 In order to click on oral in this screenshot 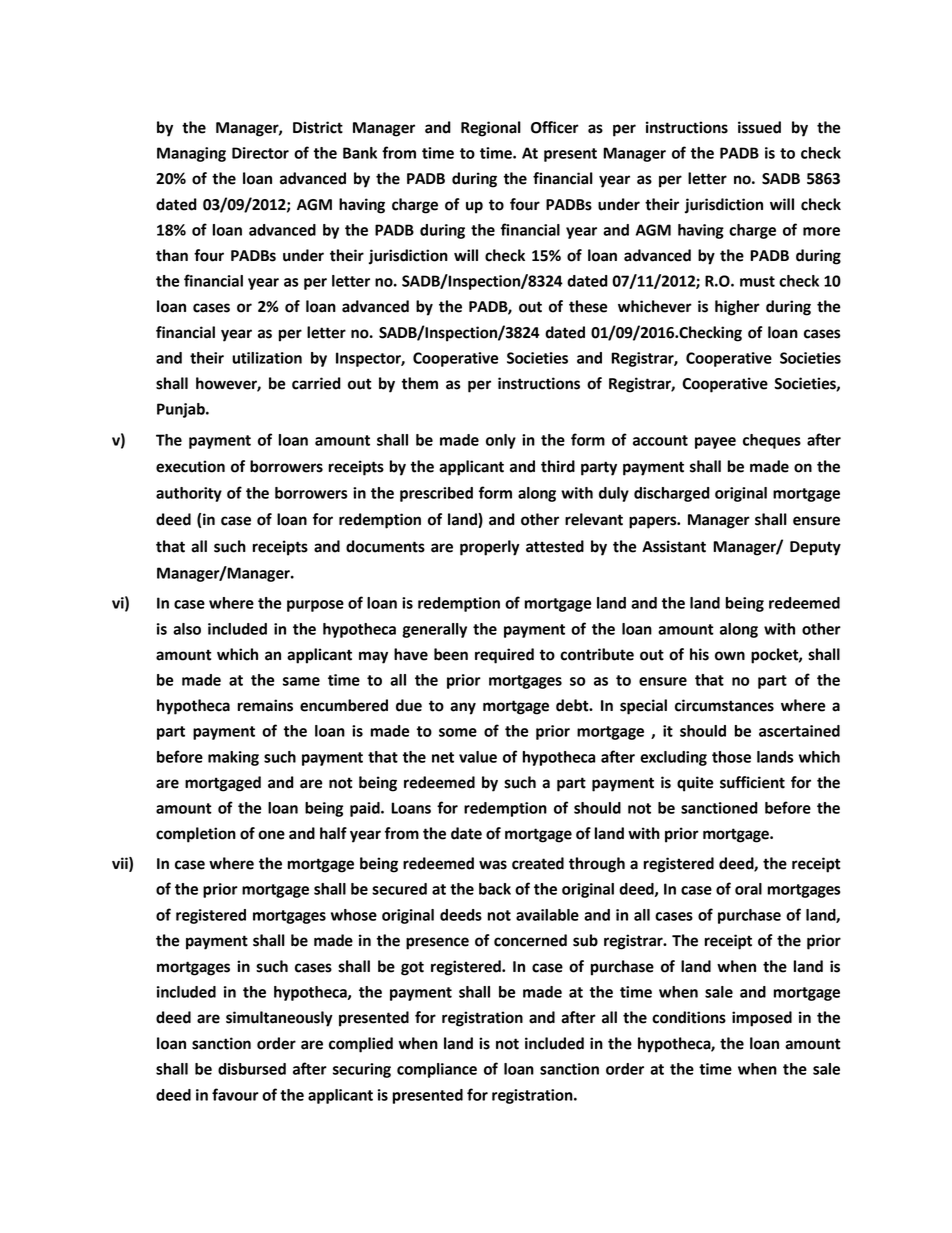, I will do `click(748, 889)`.
